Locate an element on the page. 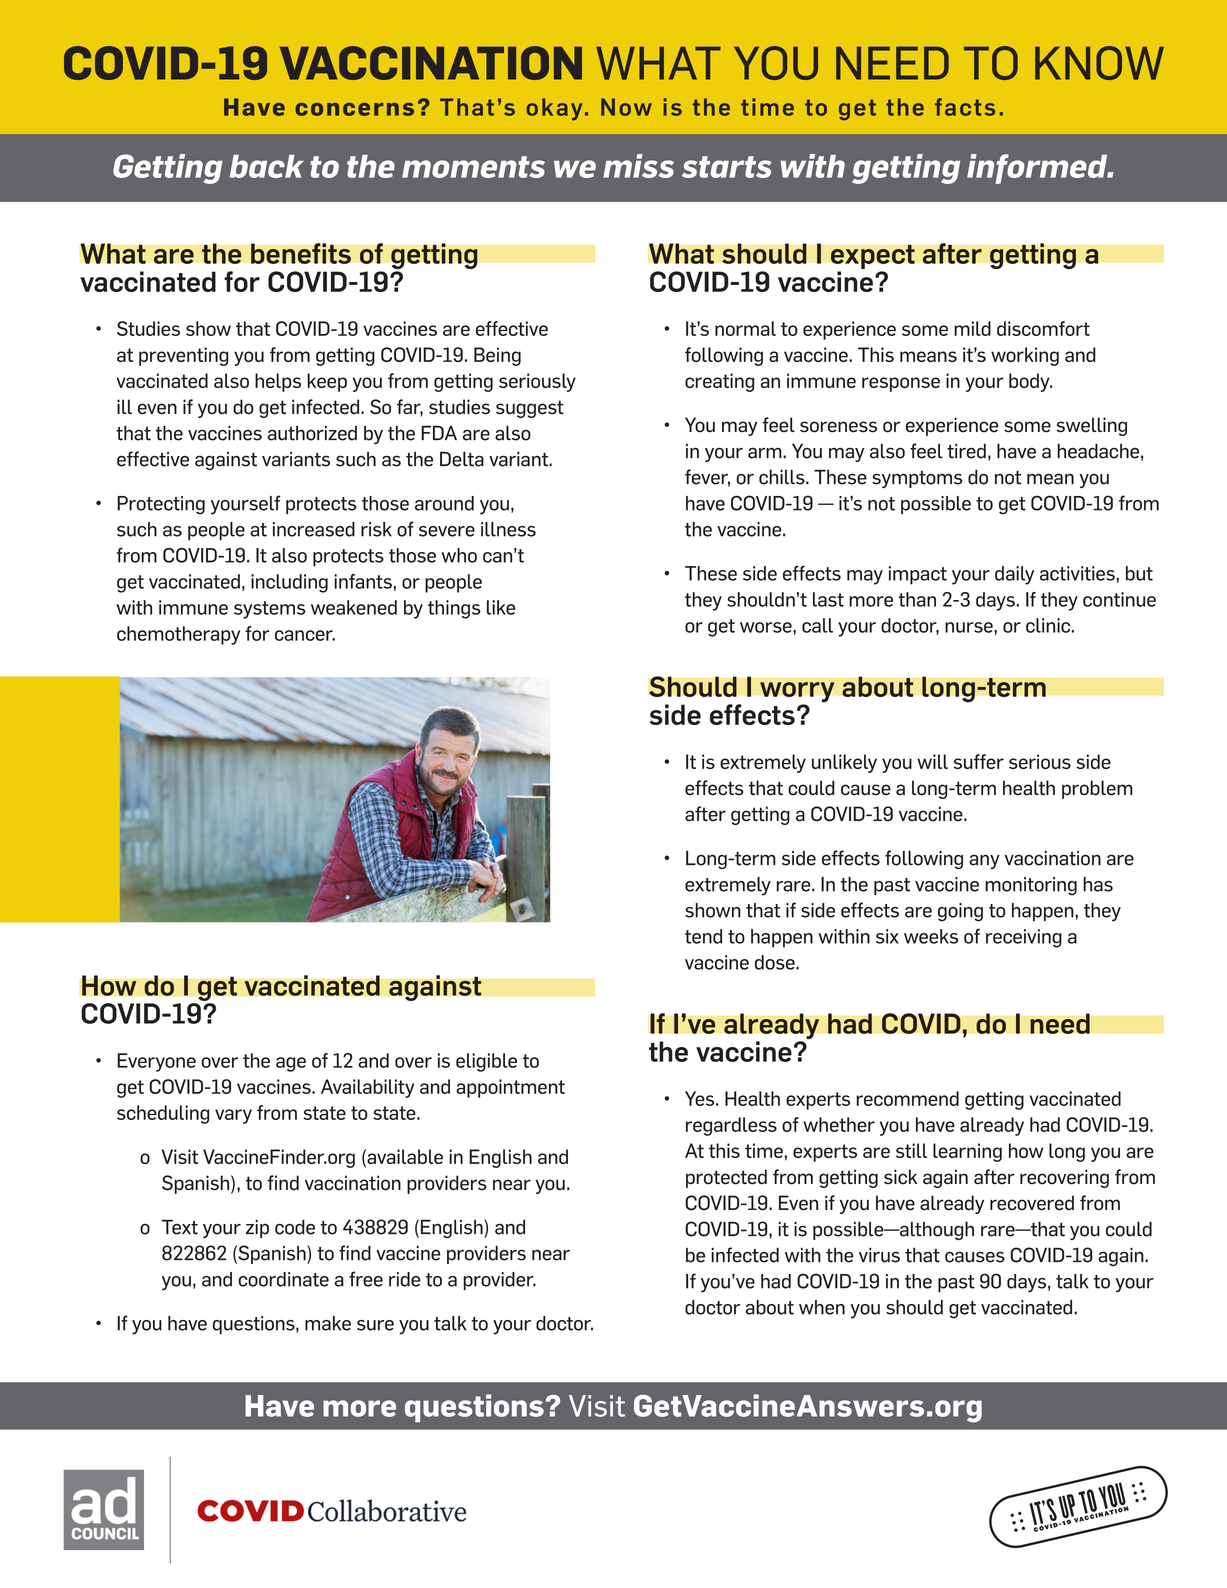 The image size is (1227, 1588). tend is located at coordinates (703, 936).
